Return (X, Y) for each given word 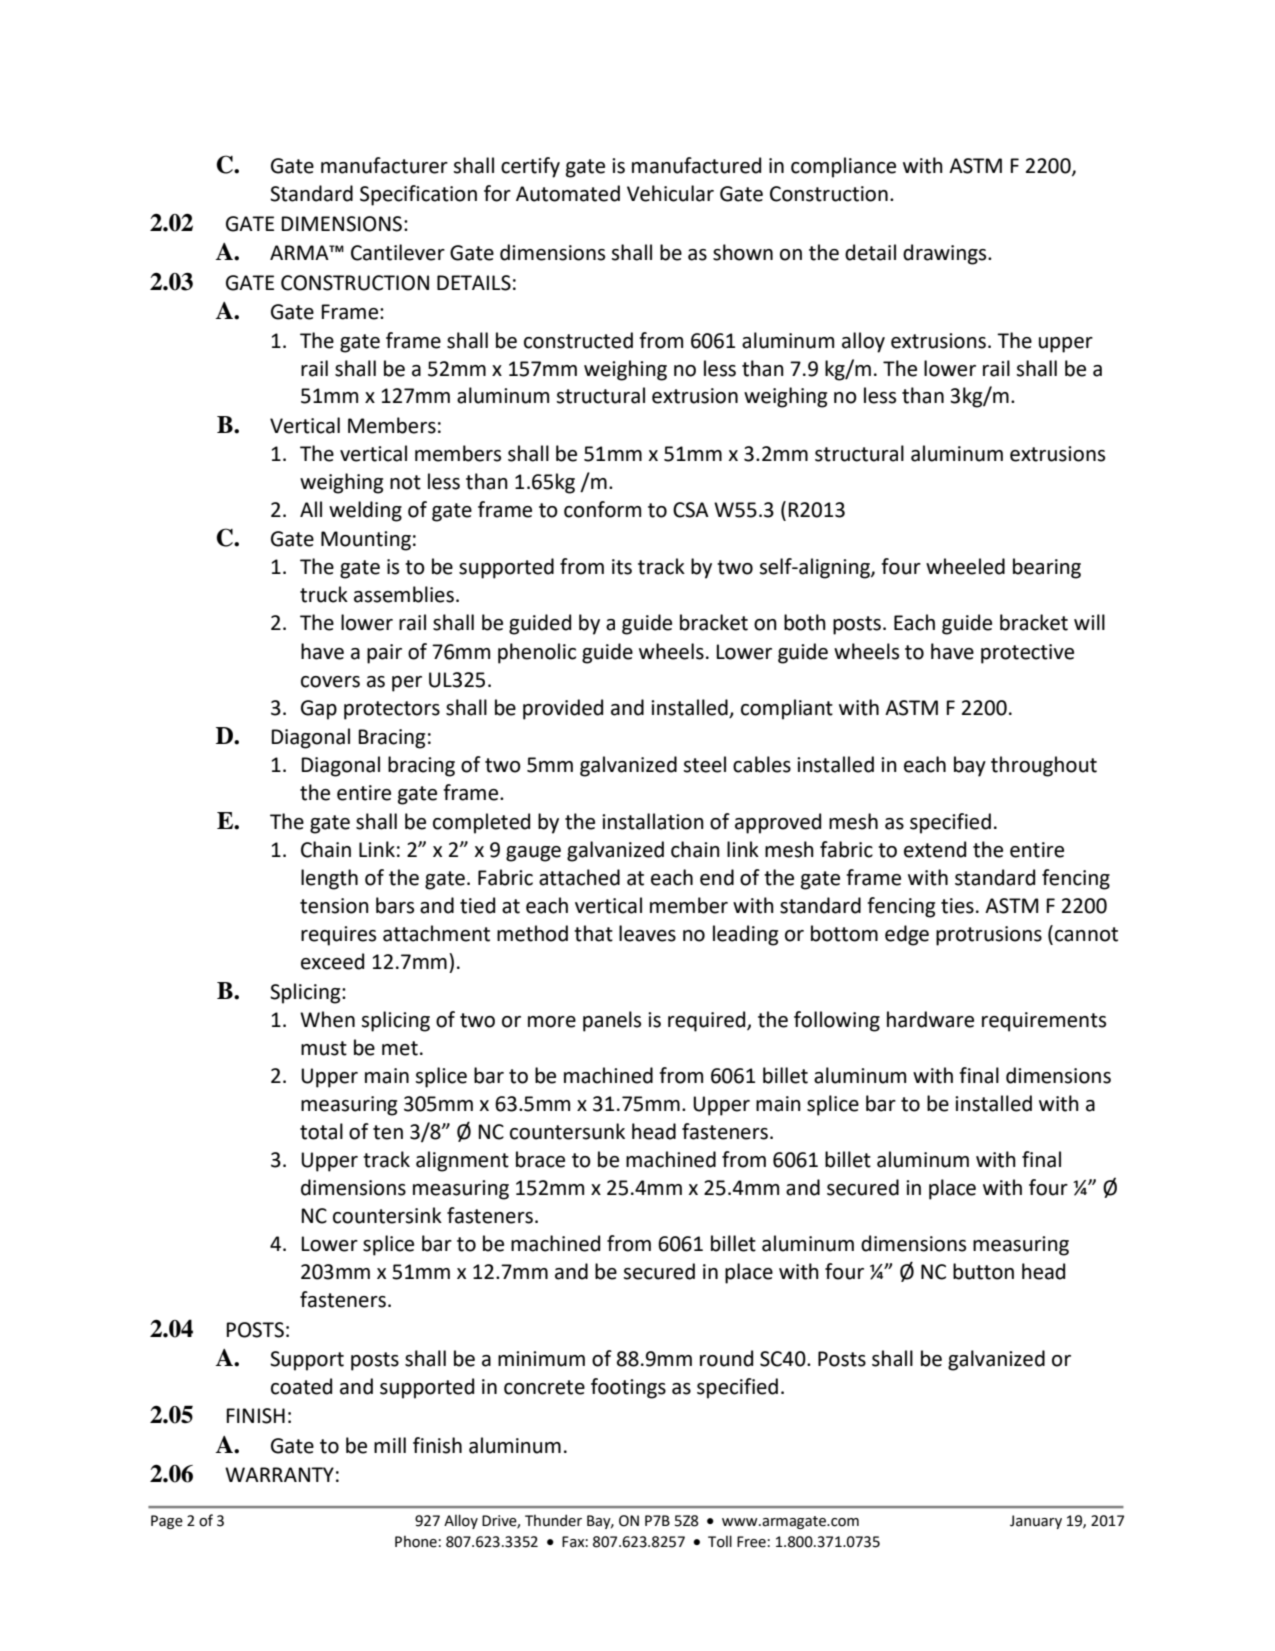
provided (563, 709)
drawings (946, 254)
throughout (1044, 766)
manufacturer (384, 165)
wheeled (965, 566)
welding (365, 511)
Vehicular (670, 193)
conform (602, 509)
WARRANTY (279, 1474)
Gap (319, 710)
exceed (332, 961)
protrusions (989, 936)
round (726, 1358)
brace (540, 1159)
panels (612, 1021)
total (321, 1131)
